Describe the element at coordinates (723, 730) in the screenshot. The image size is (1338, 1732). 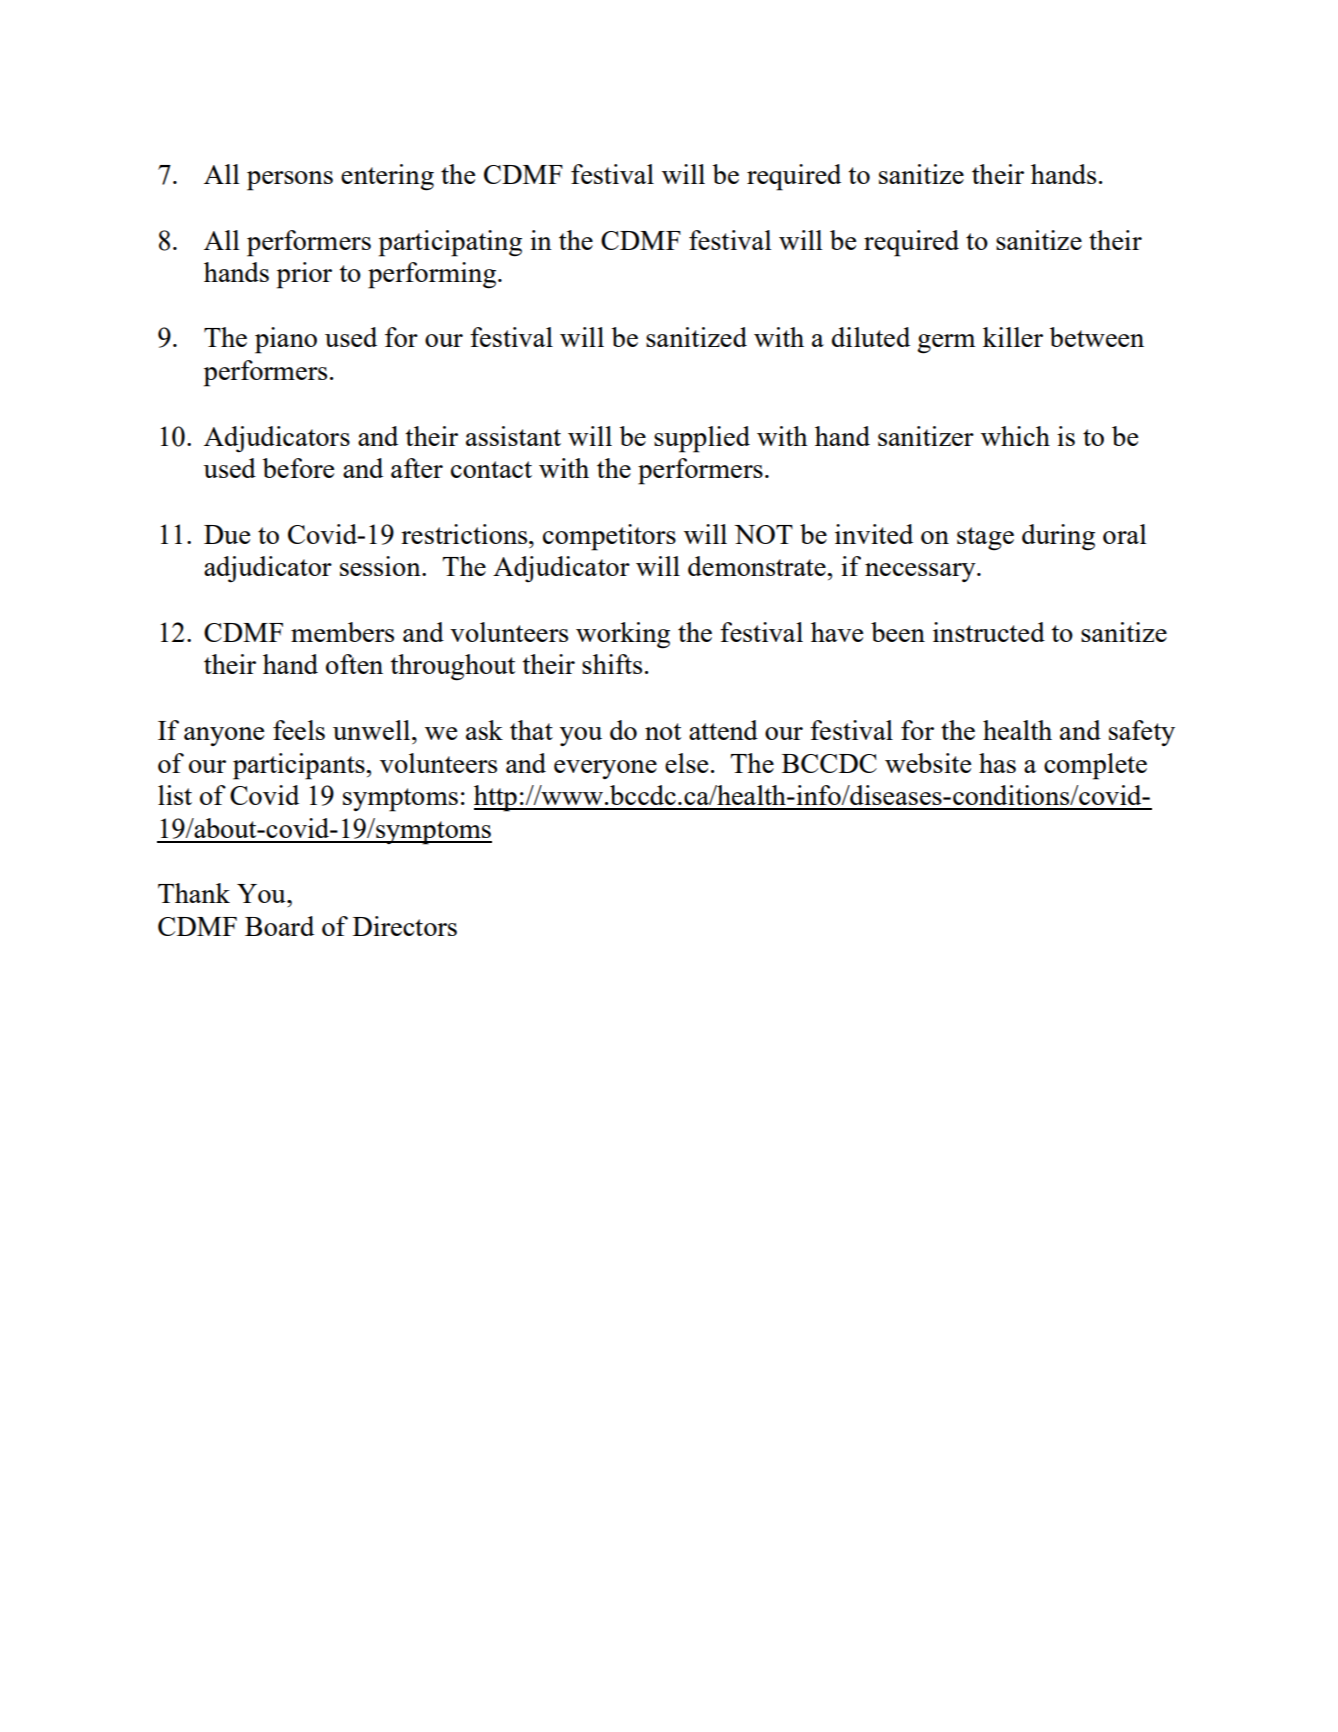
I see `attend` at that location.
